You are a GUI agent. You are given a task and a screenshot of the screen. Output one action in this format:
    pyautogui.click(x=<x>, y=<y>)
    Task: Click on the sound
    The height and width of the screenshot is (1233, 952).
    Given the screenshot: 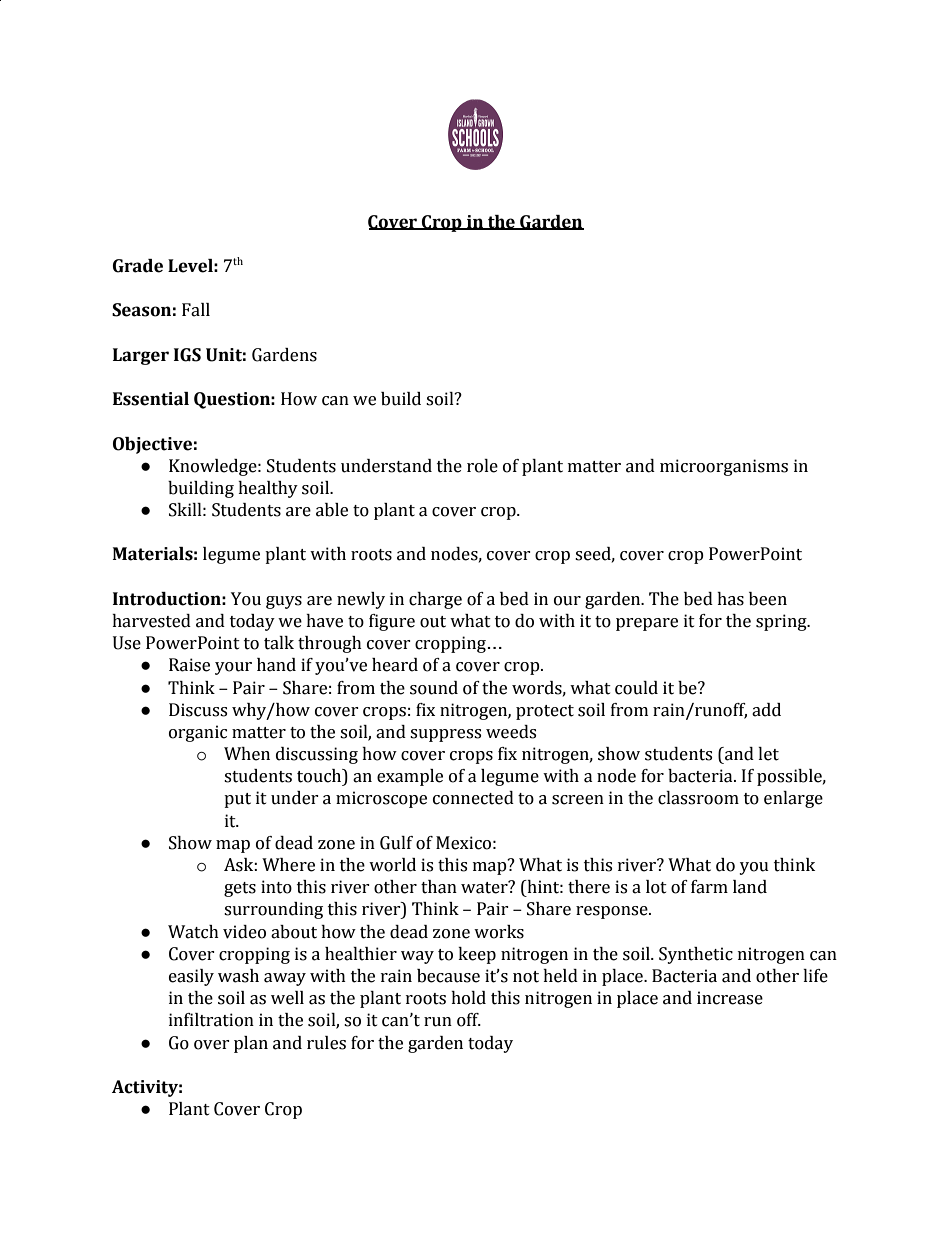 What is the action you would take?
    pyautogui.click(x=434, y=688)
